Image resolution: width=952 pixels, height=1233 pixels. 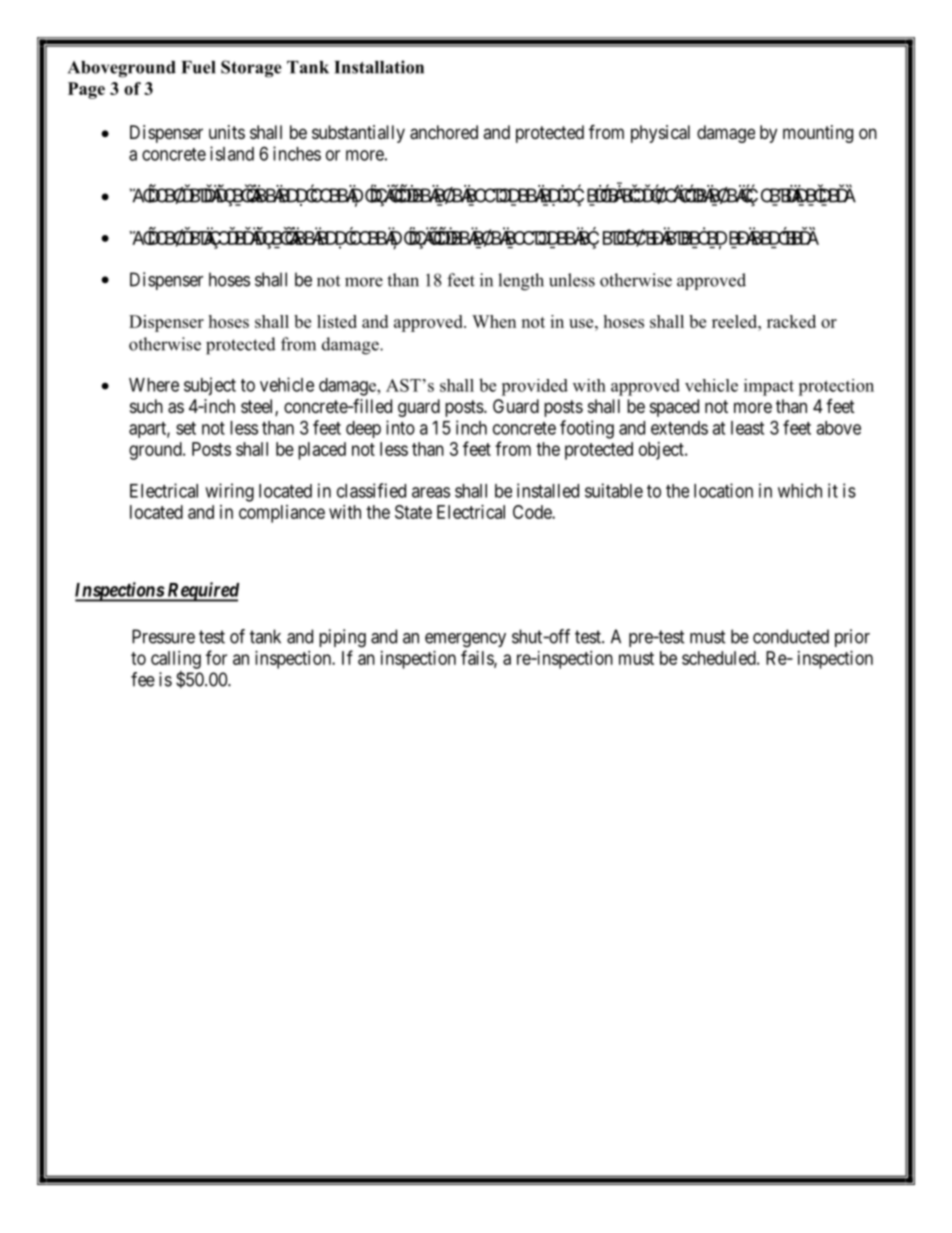 I want to click on Fuel, so click(x=198, y=67).
